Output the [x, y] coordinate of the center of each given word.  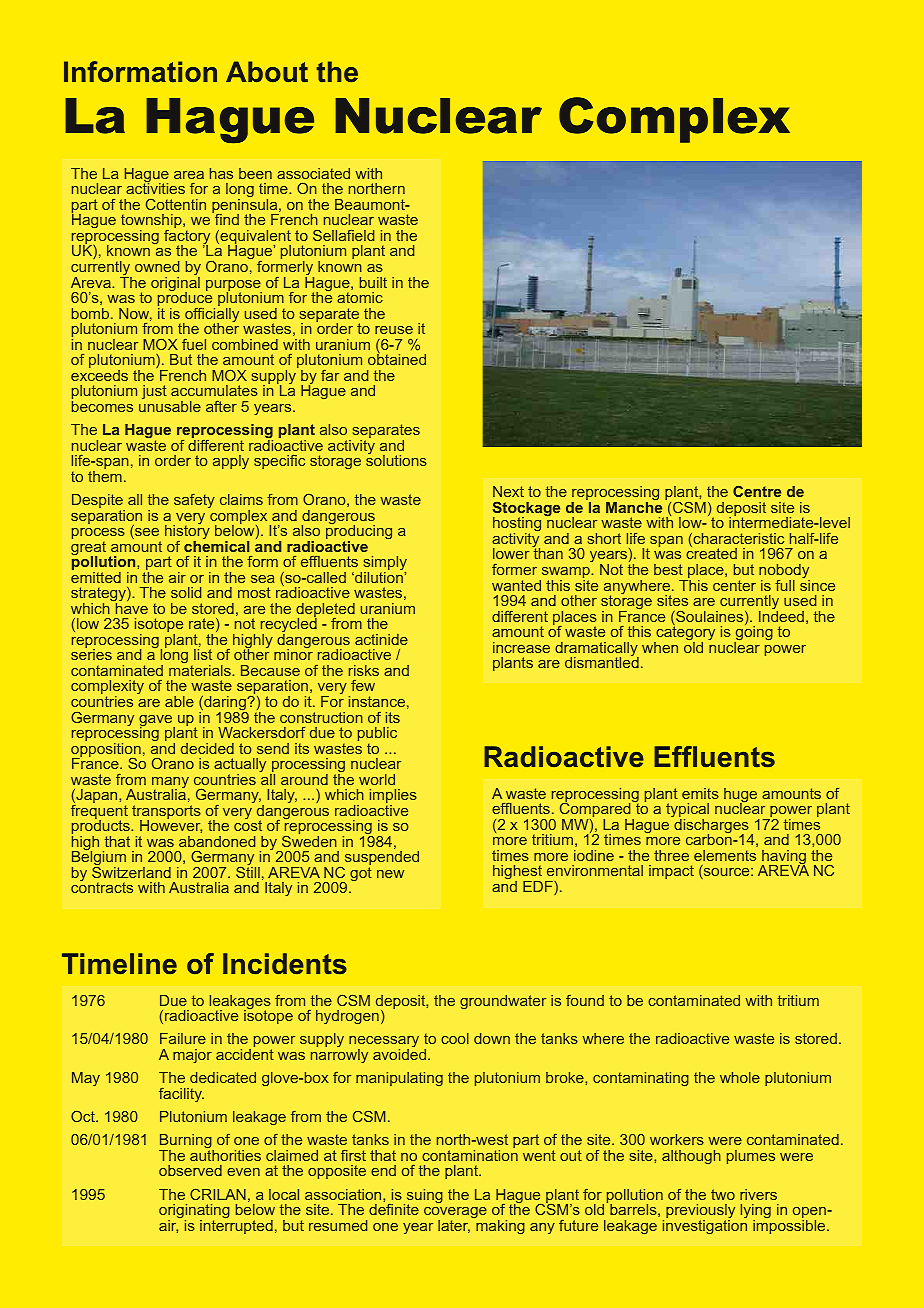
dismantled [602, 661]
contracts [102, 887]
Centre [757, 491]
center [734, 585]
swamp [565, 574]
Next [508, 491]
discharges [712, 827]
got [361, 874]
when [660, 647]
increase [521, 647]
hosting [517, 526]
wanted [516, 585]
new [390, 874]
